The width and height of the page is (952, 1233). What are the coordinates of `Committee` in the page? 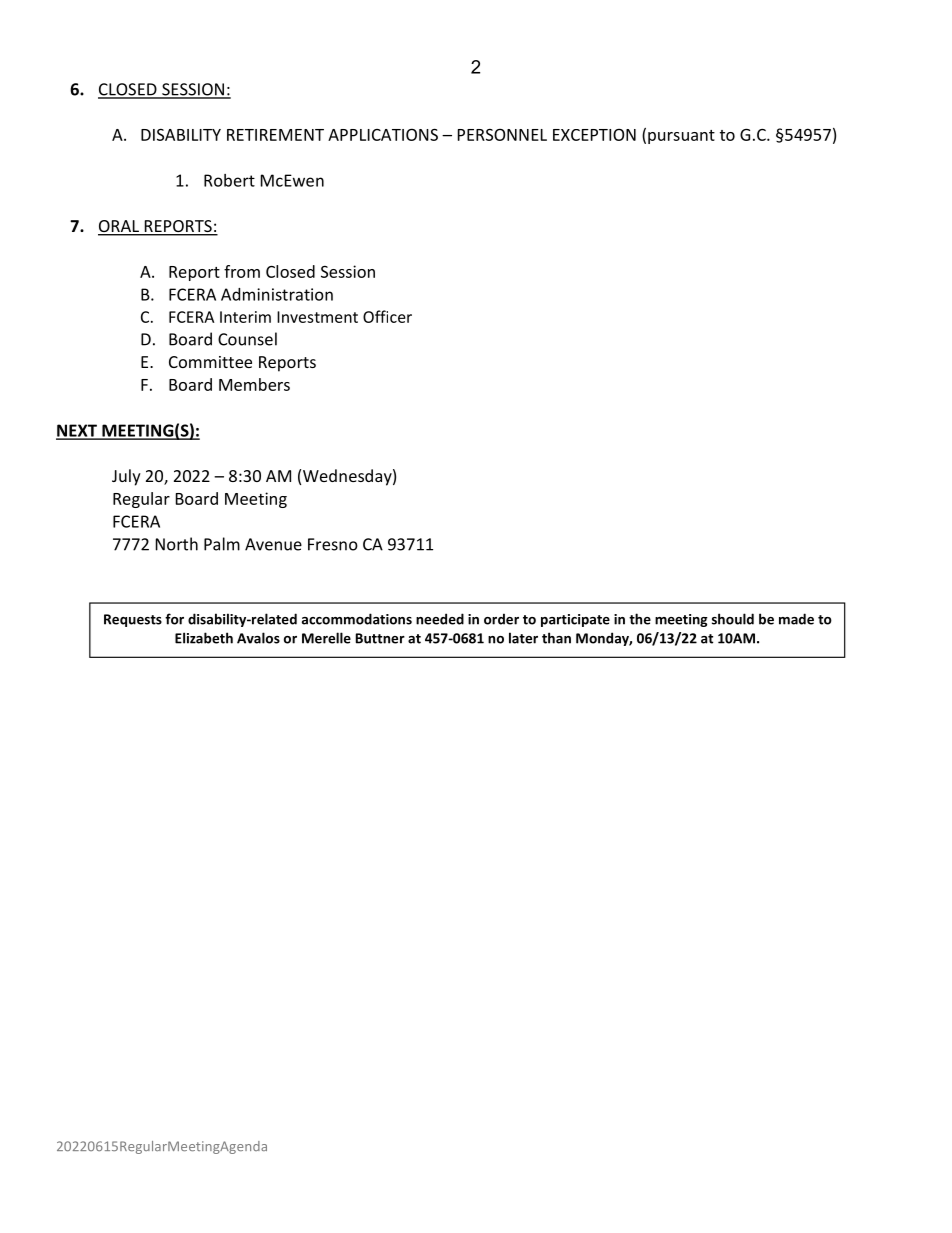 It's located at (210, 362).
